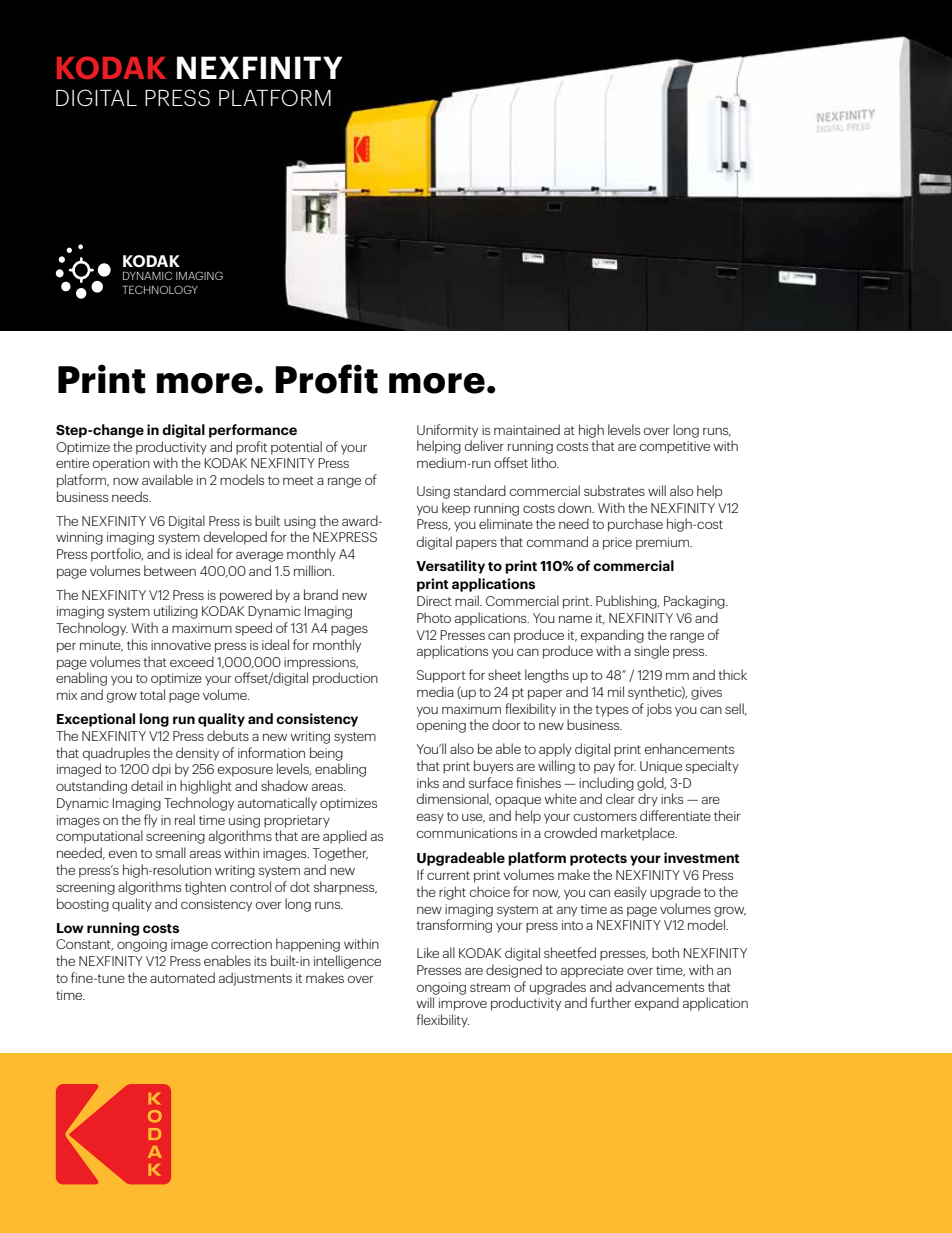 The width and height of the image is (952, 1233). Describe the element at coordinates (447, 431) in the image. I see `Uniformity` at that location.
